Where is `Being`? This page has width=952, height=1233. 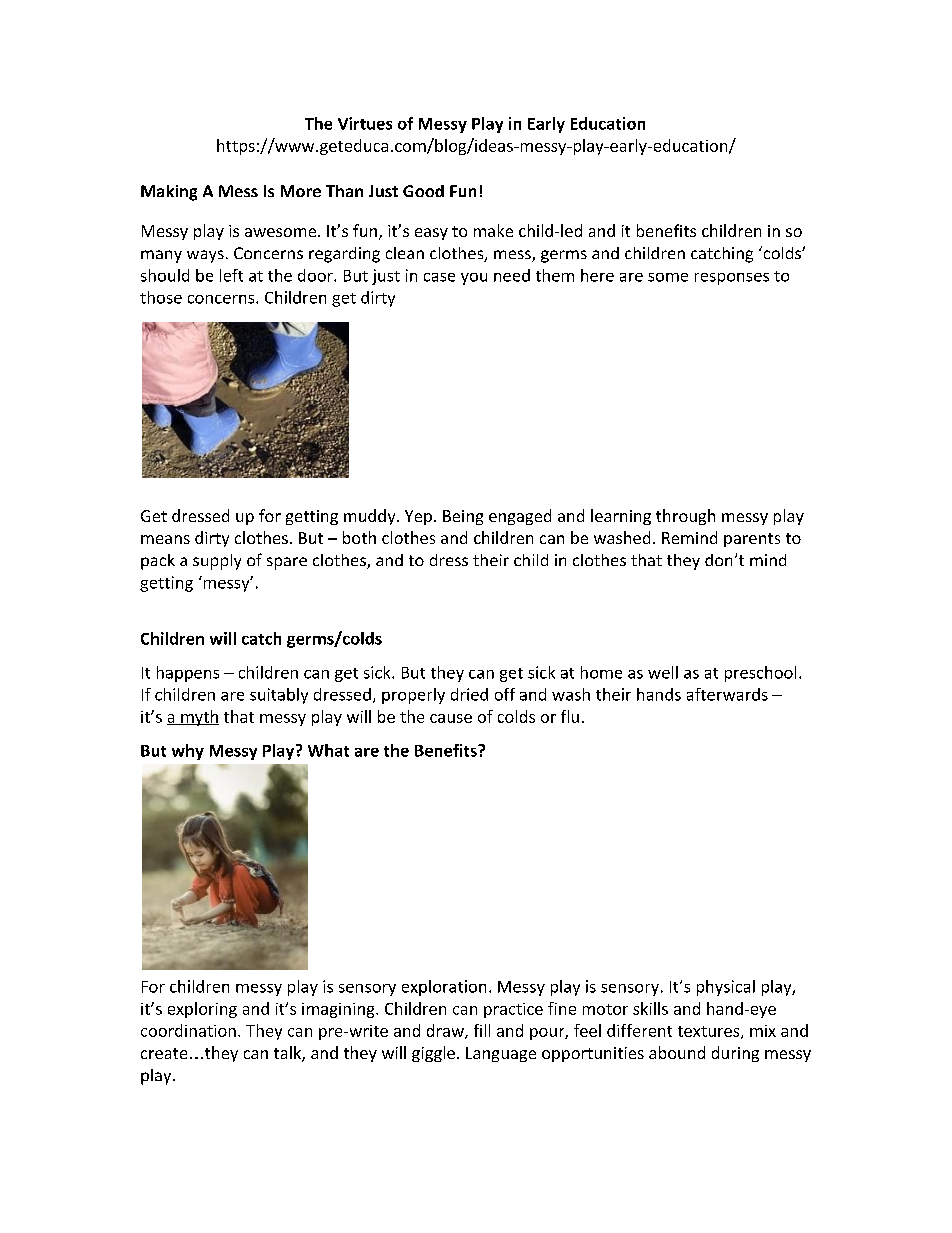
Being is located at coordinates (463, 517).
